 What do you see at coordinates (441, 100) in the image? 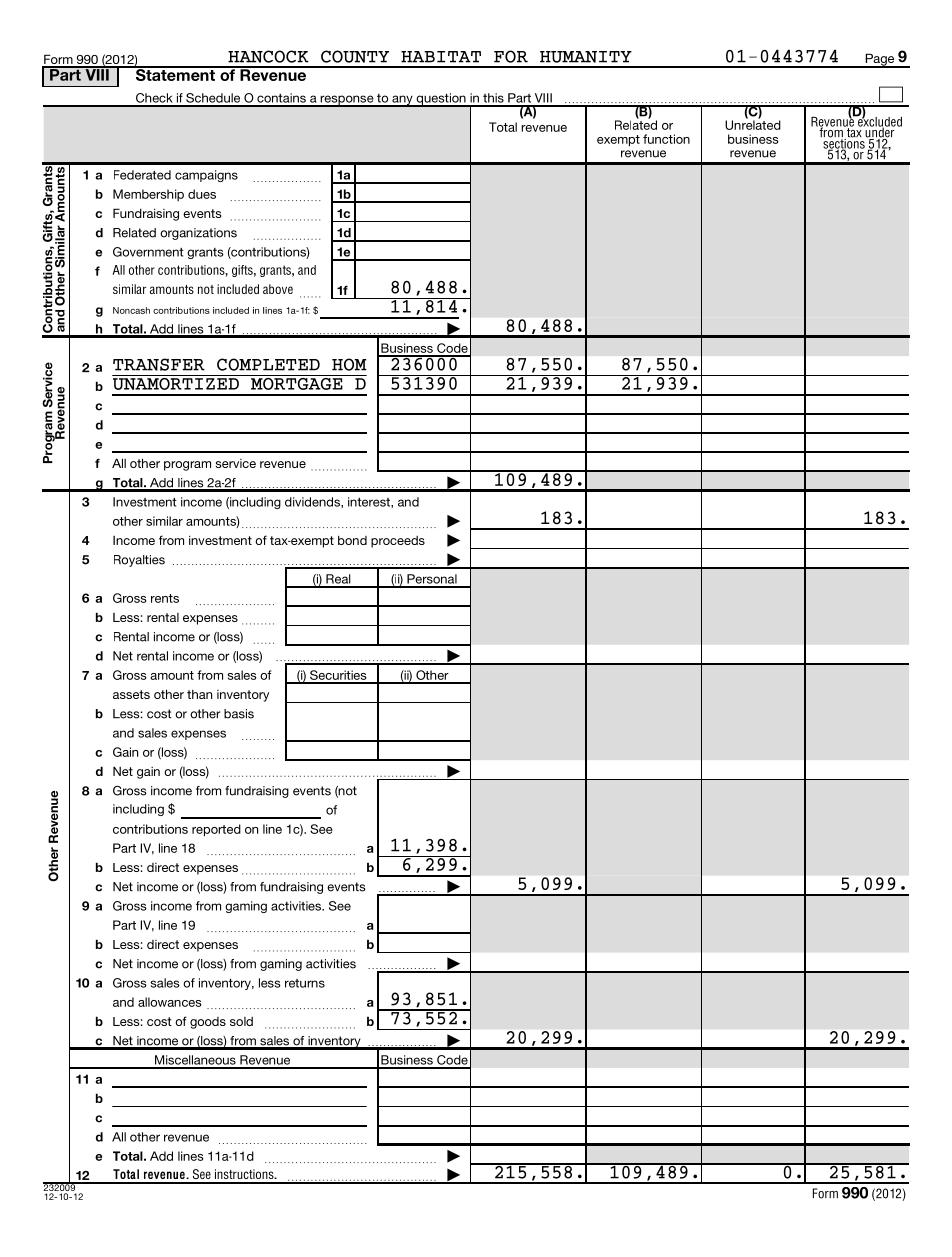
I see `question` at bounding box center [441, 100].
